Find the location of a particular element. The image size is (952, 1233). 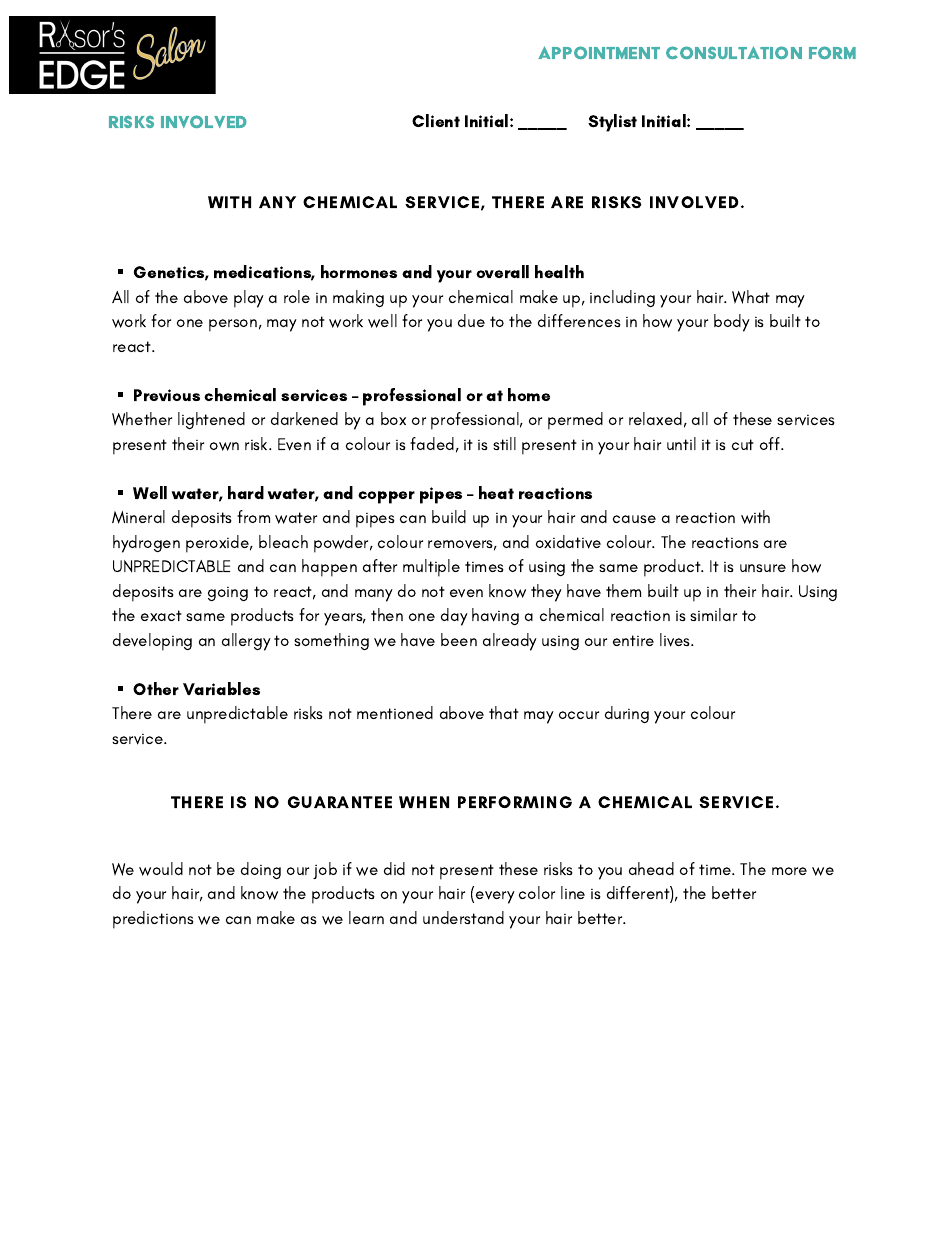

hard is located at coordinates (246, 492).
